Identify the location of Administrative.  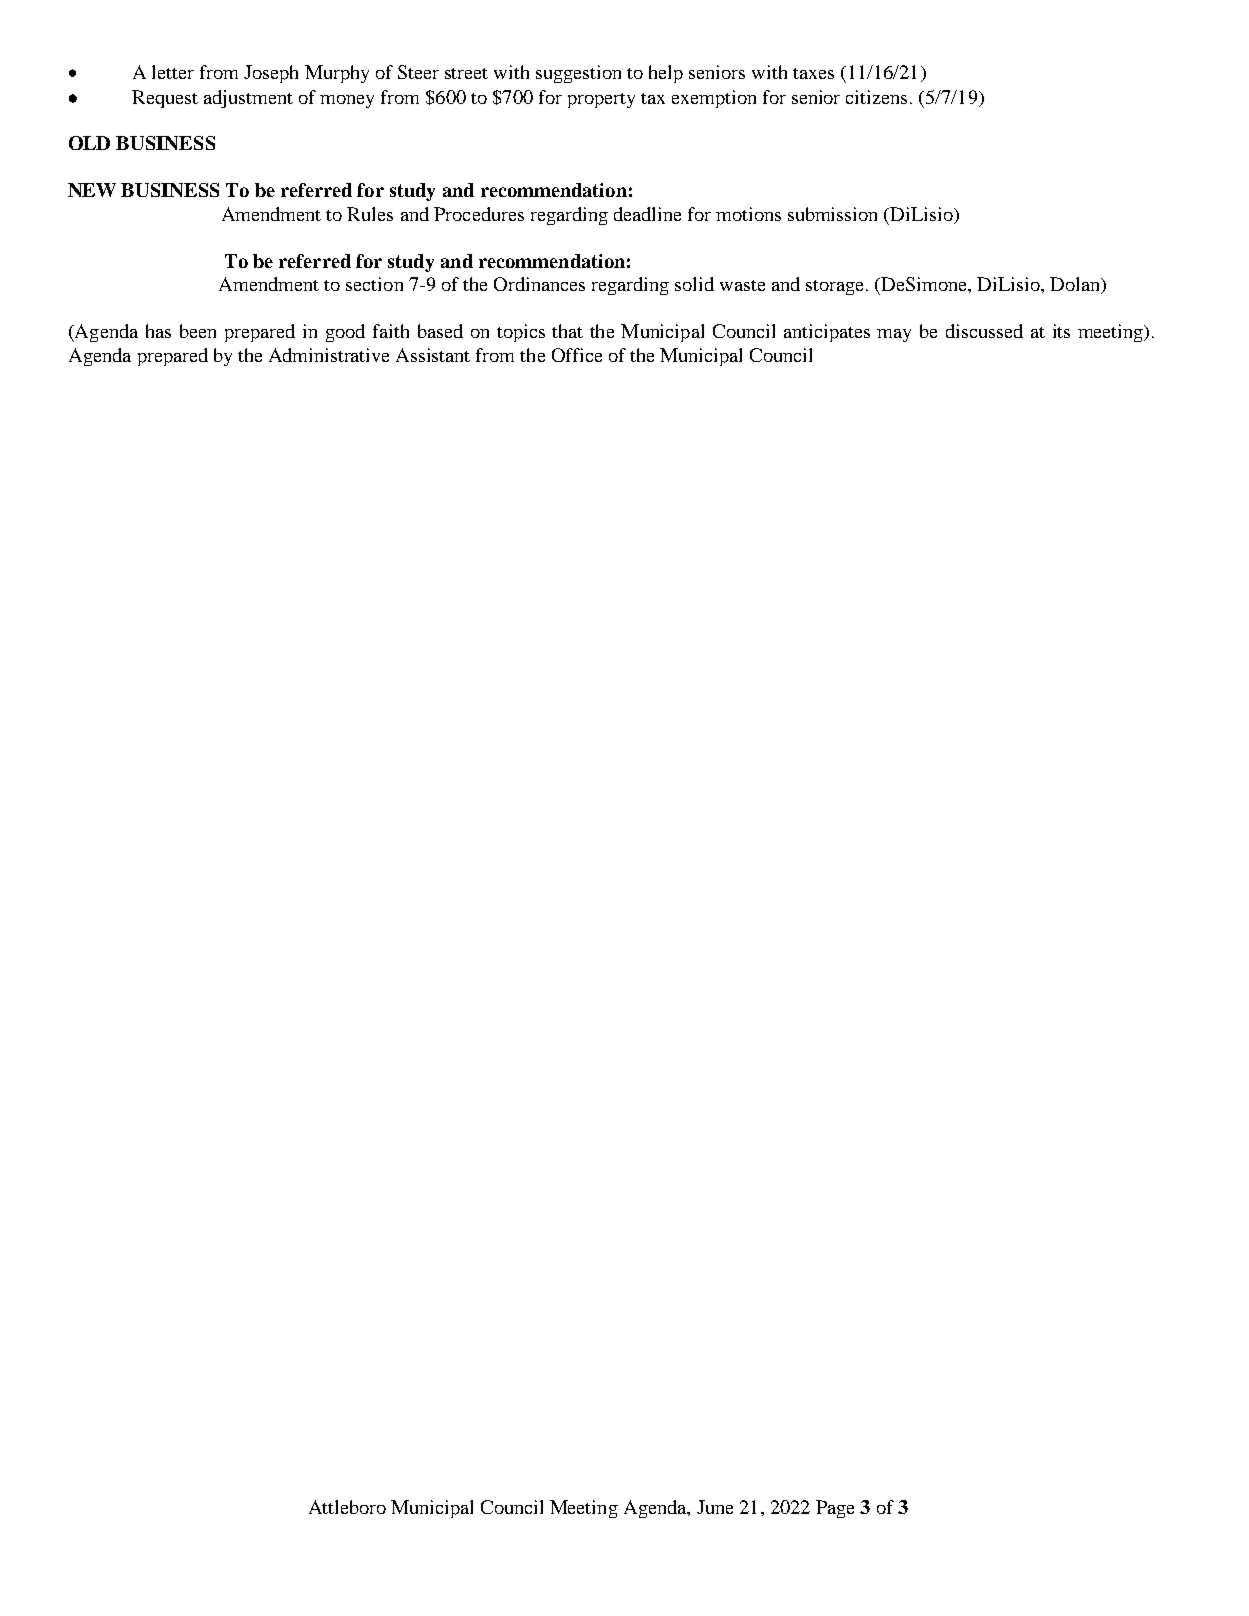
(329, 355).
